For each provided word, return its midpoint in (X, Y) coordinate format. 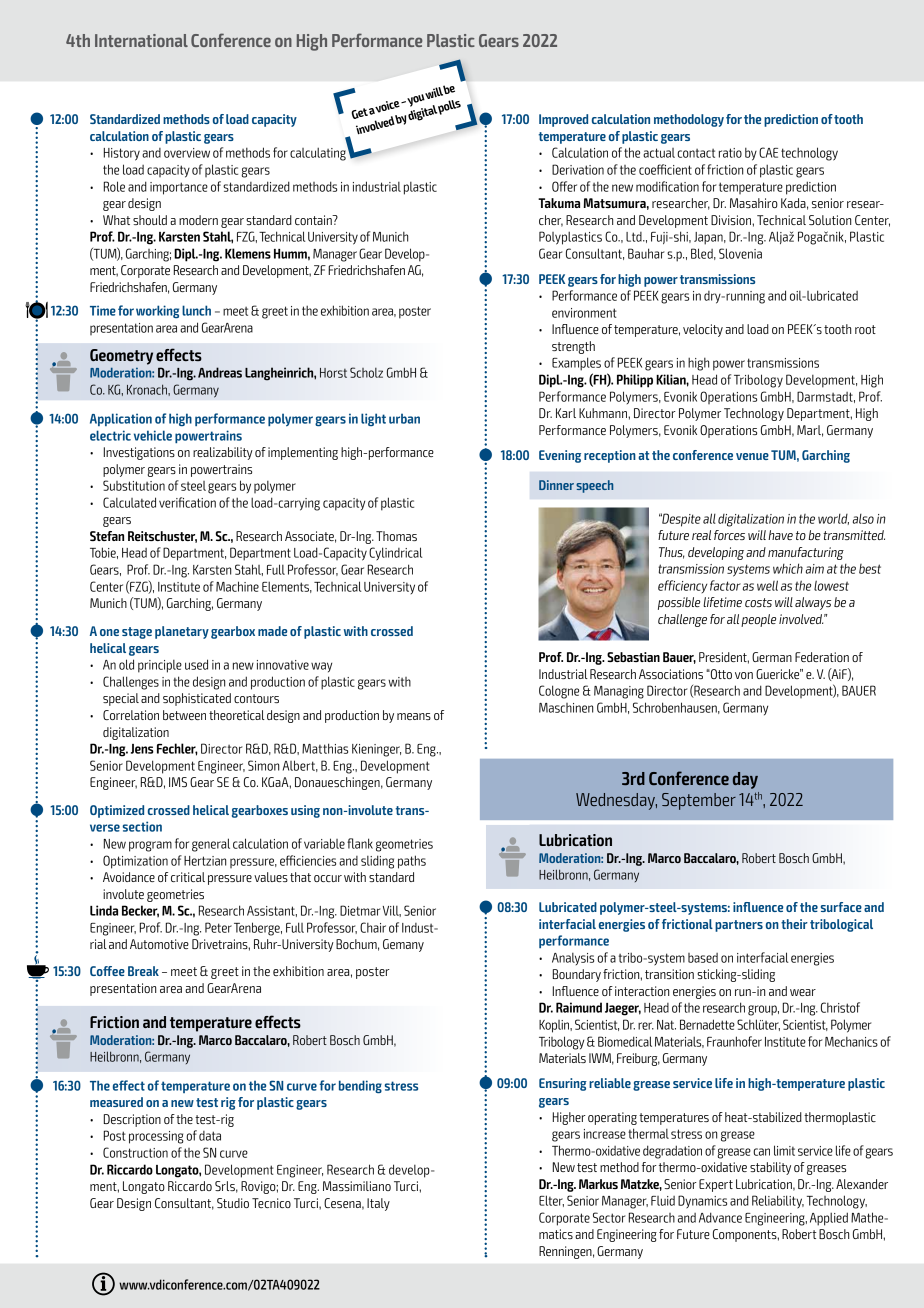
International (141, 40)
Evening (560, 456)
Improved (563, 120)
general (211, 845)
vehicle (153, 435)
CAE (768, 152)
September (699, 801)
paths (412, 862)
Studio (233, 1203)
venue (752, 456)
